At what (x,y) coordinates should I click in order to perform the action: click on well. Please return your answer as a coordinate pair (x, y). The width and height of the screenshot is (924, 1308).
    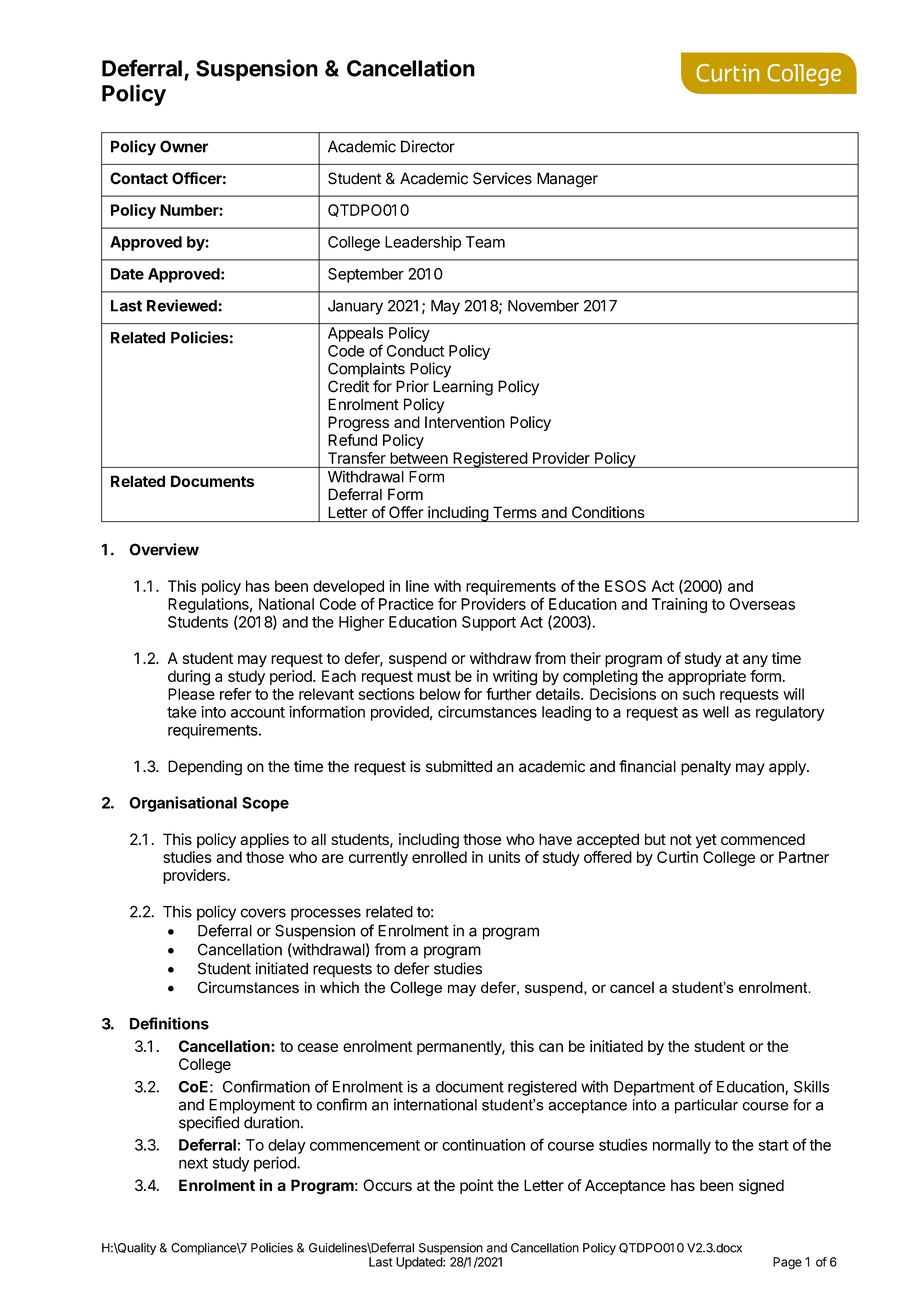
    Looking at the image, I should click on (716, 712).
